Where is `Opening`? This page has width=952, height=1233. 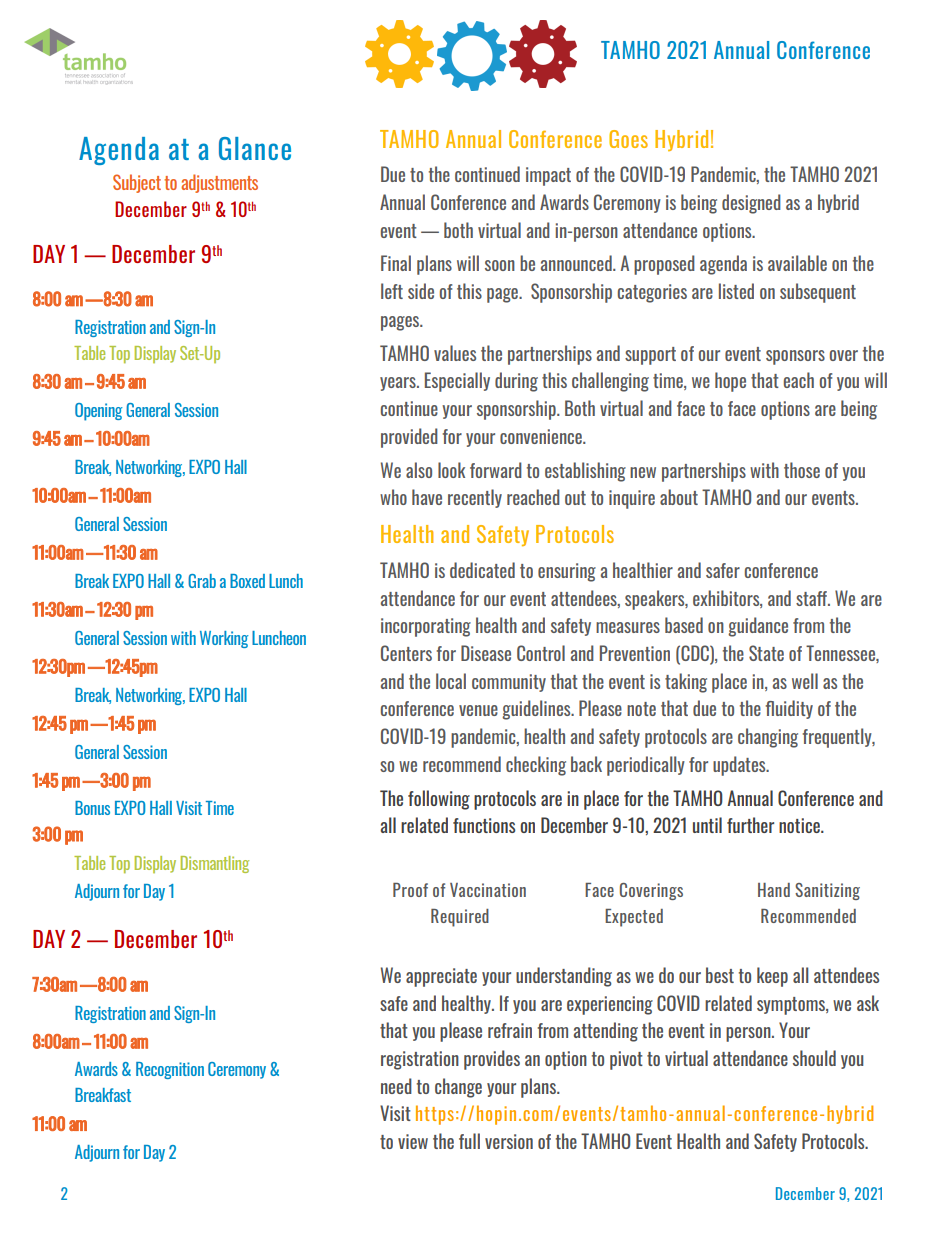
Opening is located at coordinates (99, 412).
